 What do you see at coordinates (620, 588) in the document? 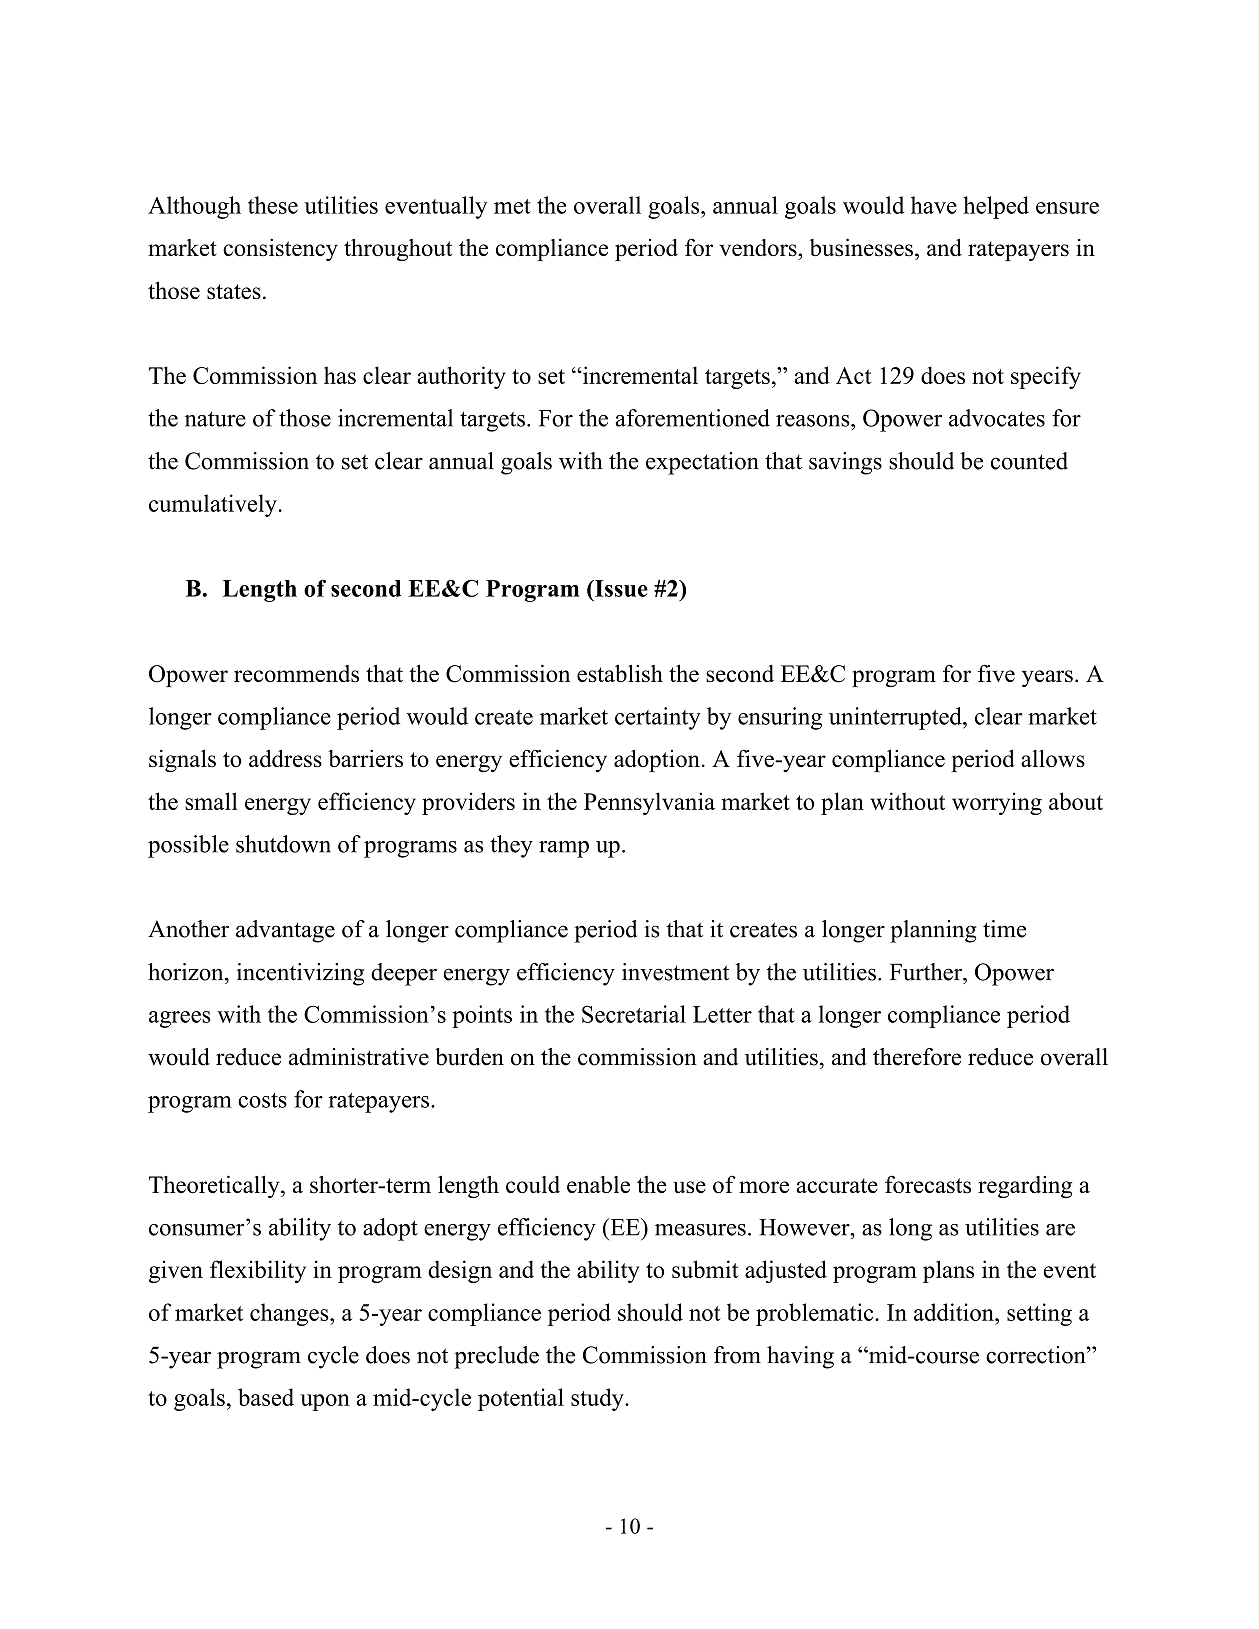
I see `Issue` at bounding box center [620, 588].
